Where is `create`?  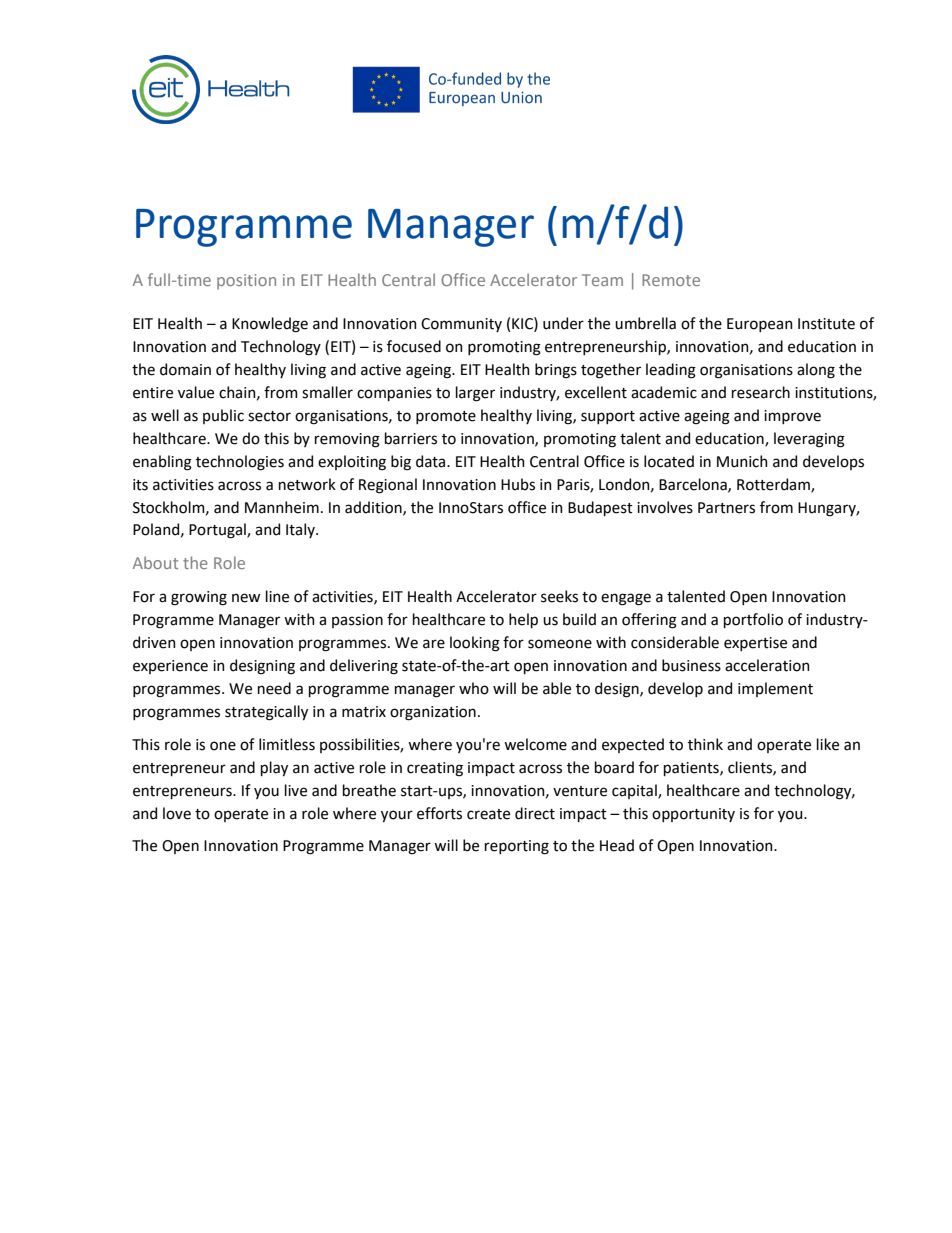 create is located at coordinates (488, 814).
